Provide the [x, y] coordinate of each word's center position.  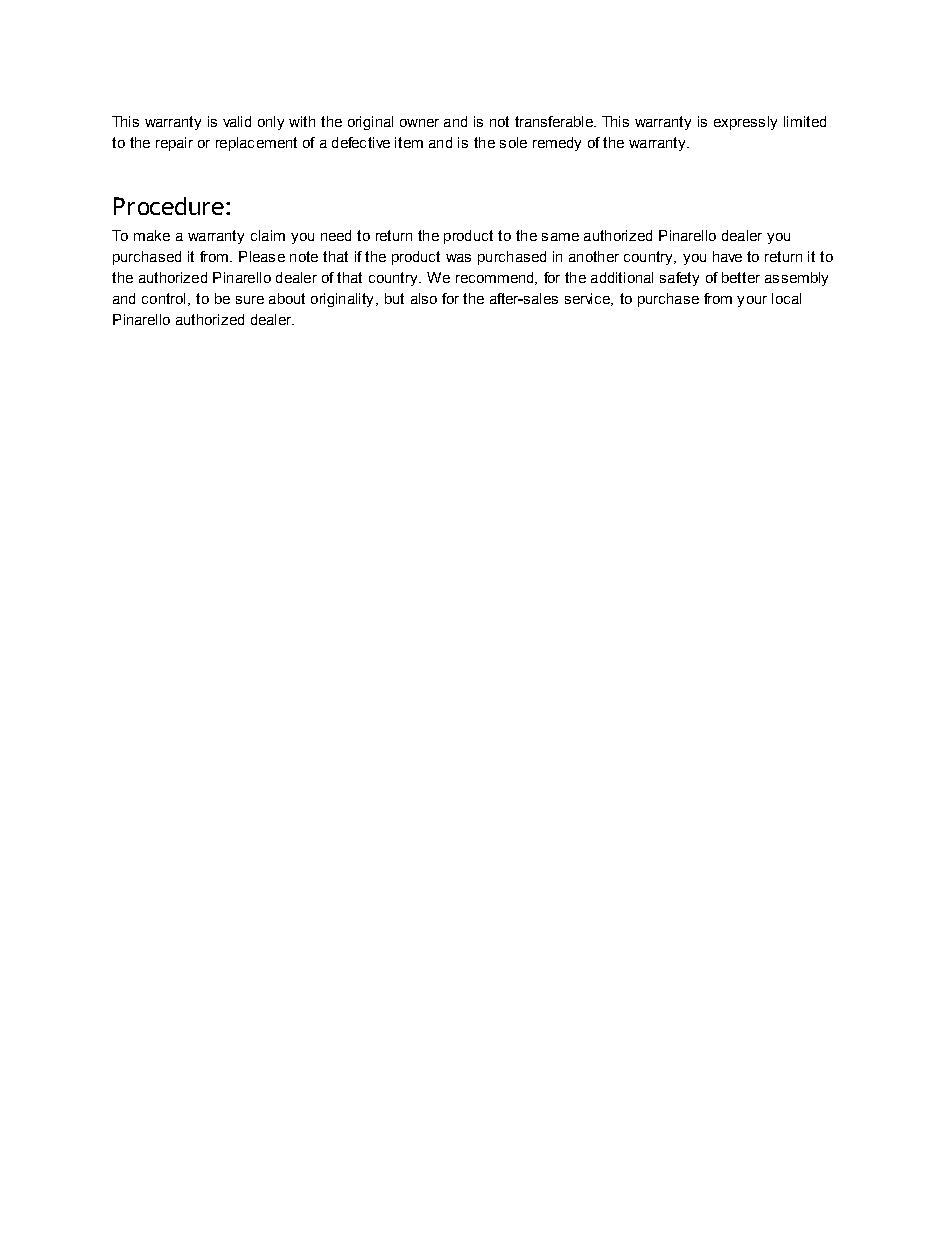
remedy [557, 144]
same [560, 237]
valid [237, 121]
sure [250, 300]
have [727, 256]
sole [513, 142]
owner [419, 123]
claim [268, 235]
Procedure [169, 206]
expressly [745, 123]
